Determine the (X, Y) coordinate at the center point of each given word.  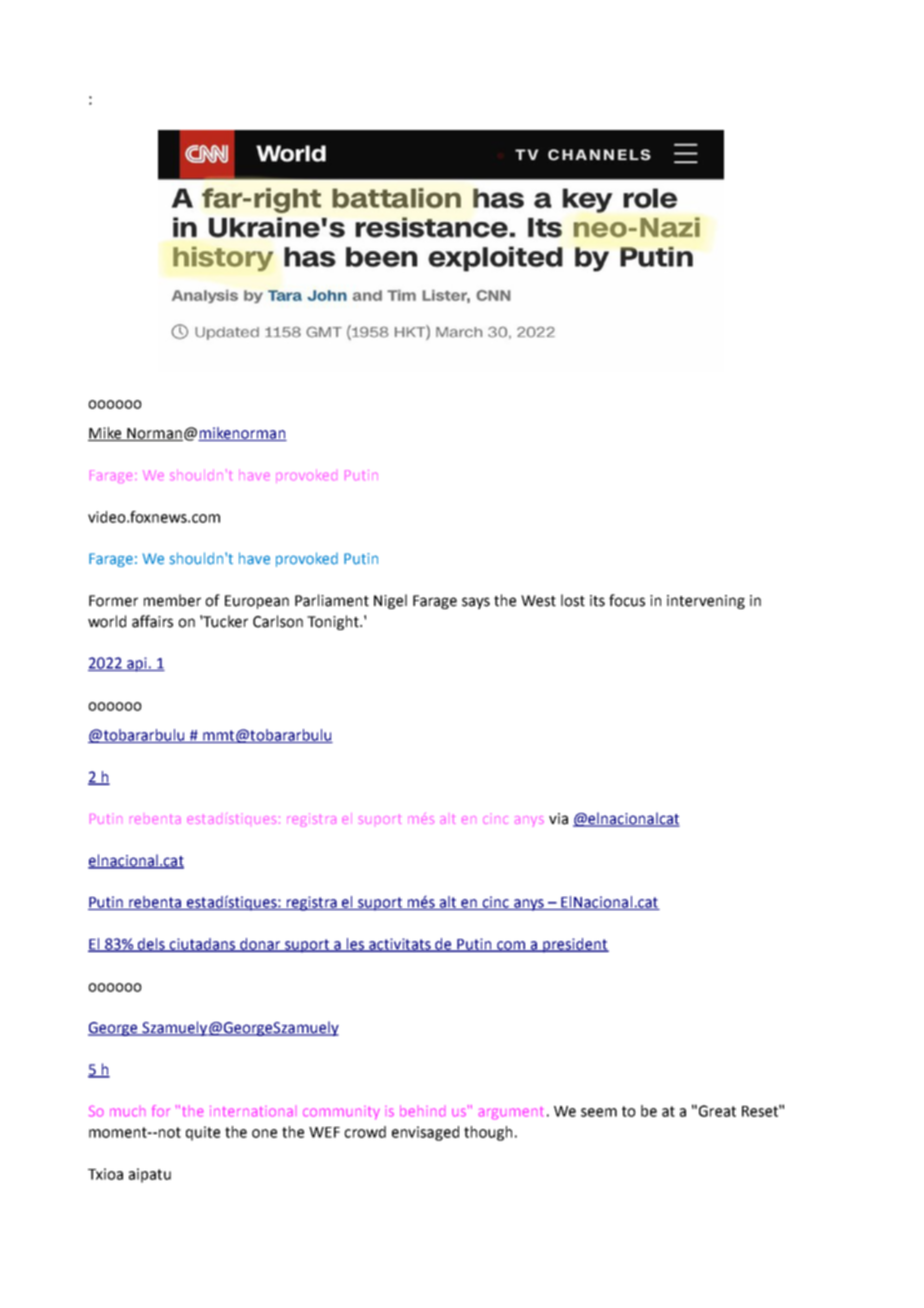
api (137, 664)
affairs (152, 621)
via (558, 819)
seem (599, 1112)
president (575, 945)
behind (422, 1111)
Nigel (390, 601)
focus (627, 600)
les (356, 945)
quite (203, 1133)
